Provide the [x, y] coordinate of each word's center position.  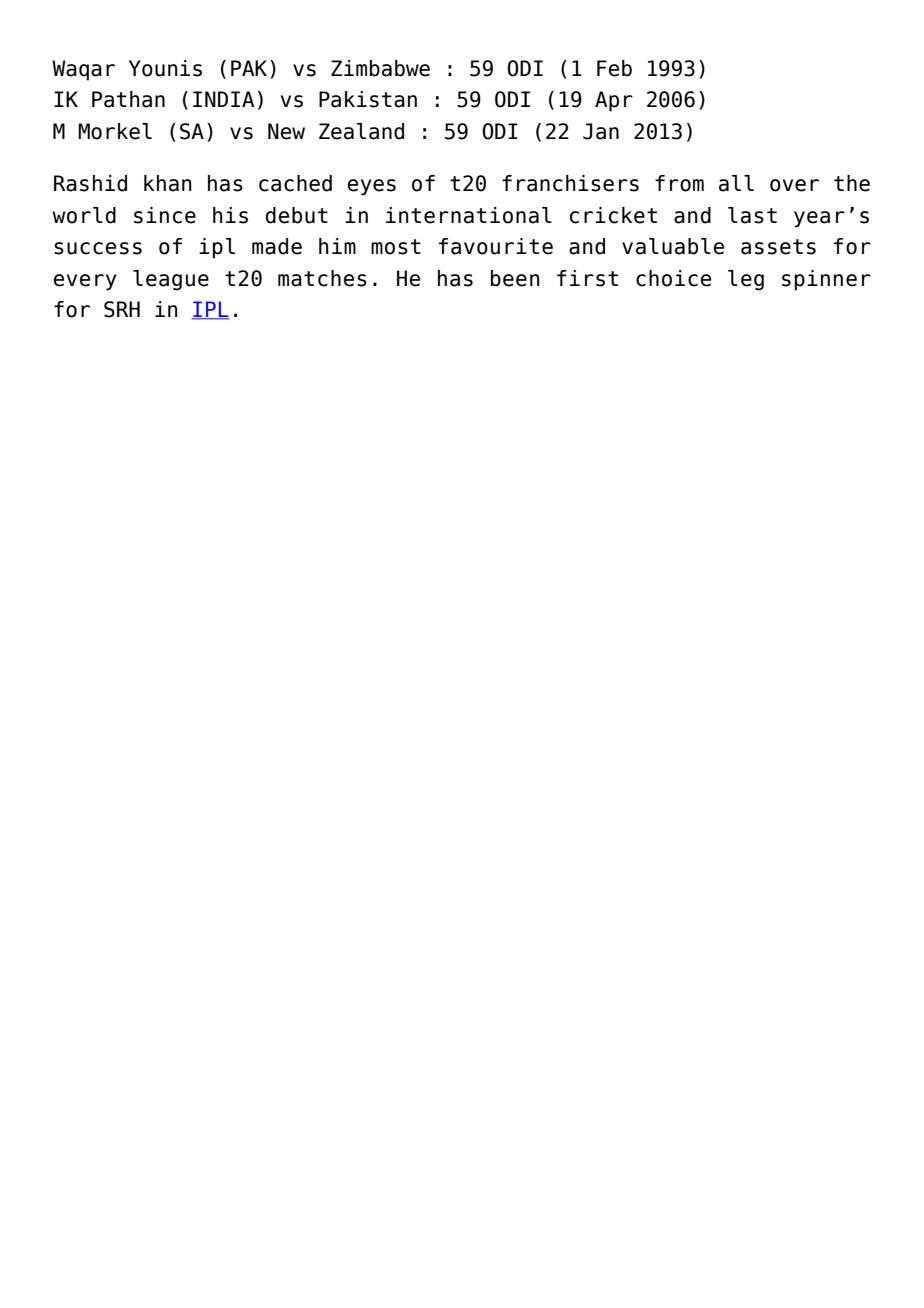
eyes [372, 187]
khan [168, 183]
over [794, 185]
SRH [122, 309]
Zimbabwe [380, 68]
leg [746, 280]
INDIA [224, 99]
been [515, 278]
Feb [614, 68]
